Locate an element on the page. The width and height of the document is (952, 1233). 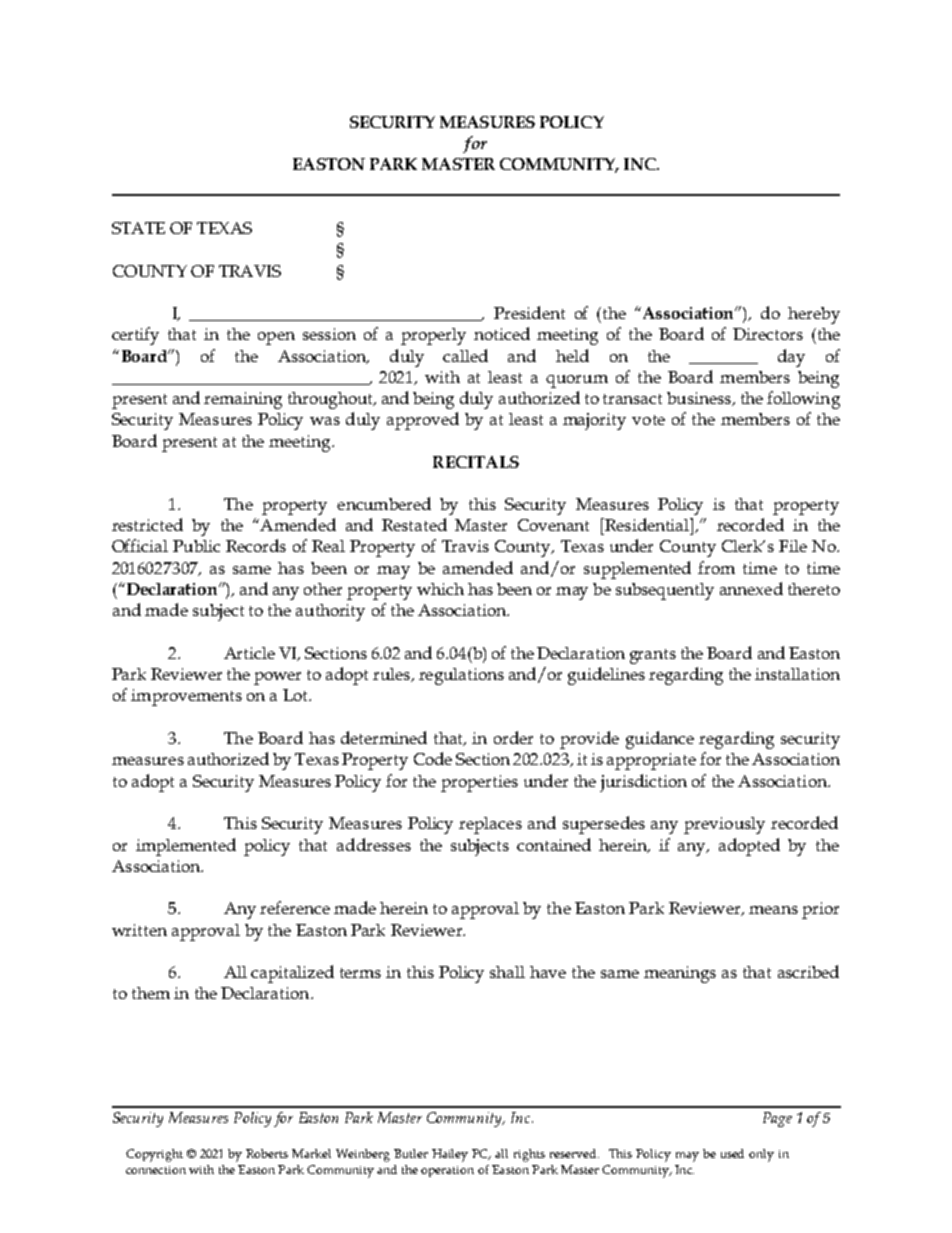
noticed is located at coordinates (502, 333).
